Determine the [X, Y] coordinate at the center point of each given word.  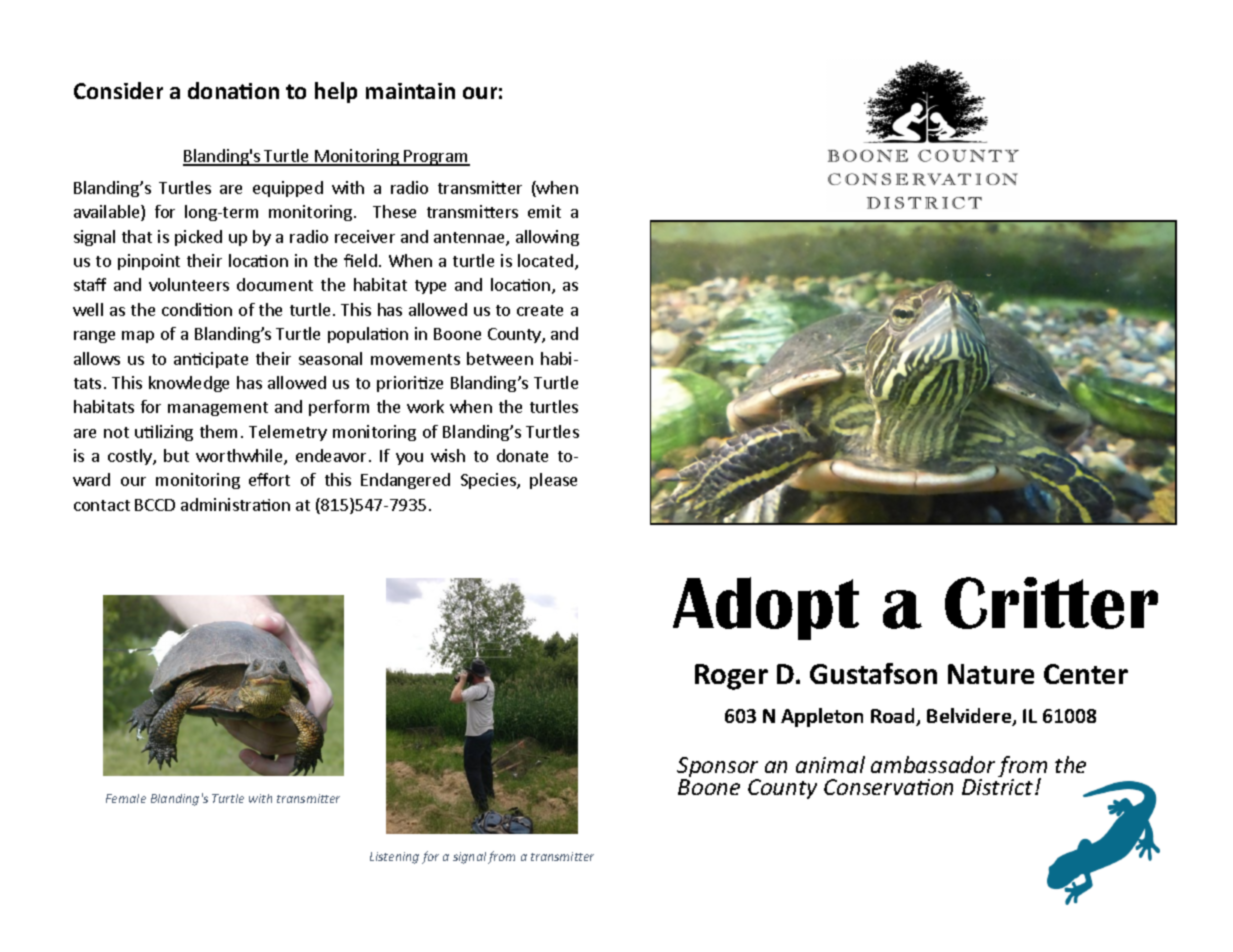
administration [235, 504]
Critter [1051, 603]
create [540, 310]
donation [233, 90]
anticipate [211, 360]
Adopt [766, 608]
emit [544, 211]
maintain [410, 91]
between [500, 358]
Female [126, 798]
